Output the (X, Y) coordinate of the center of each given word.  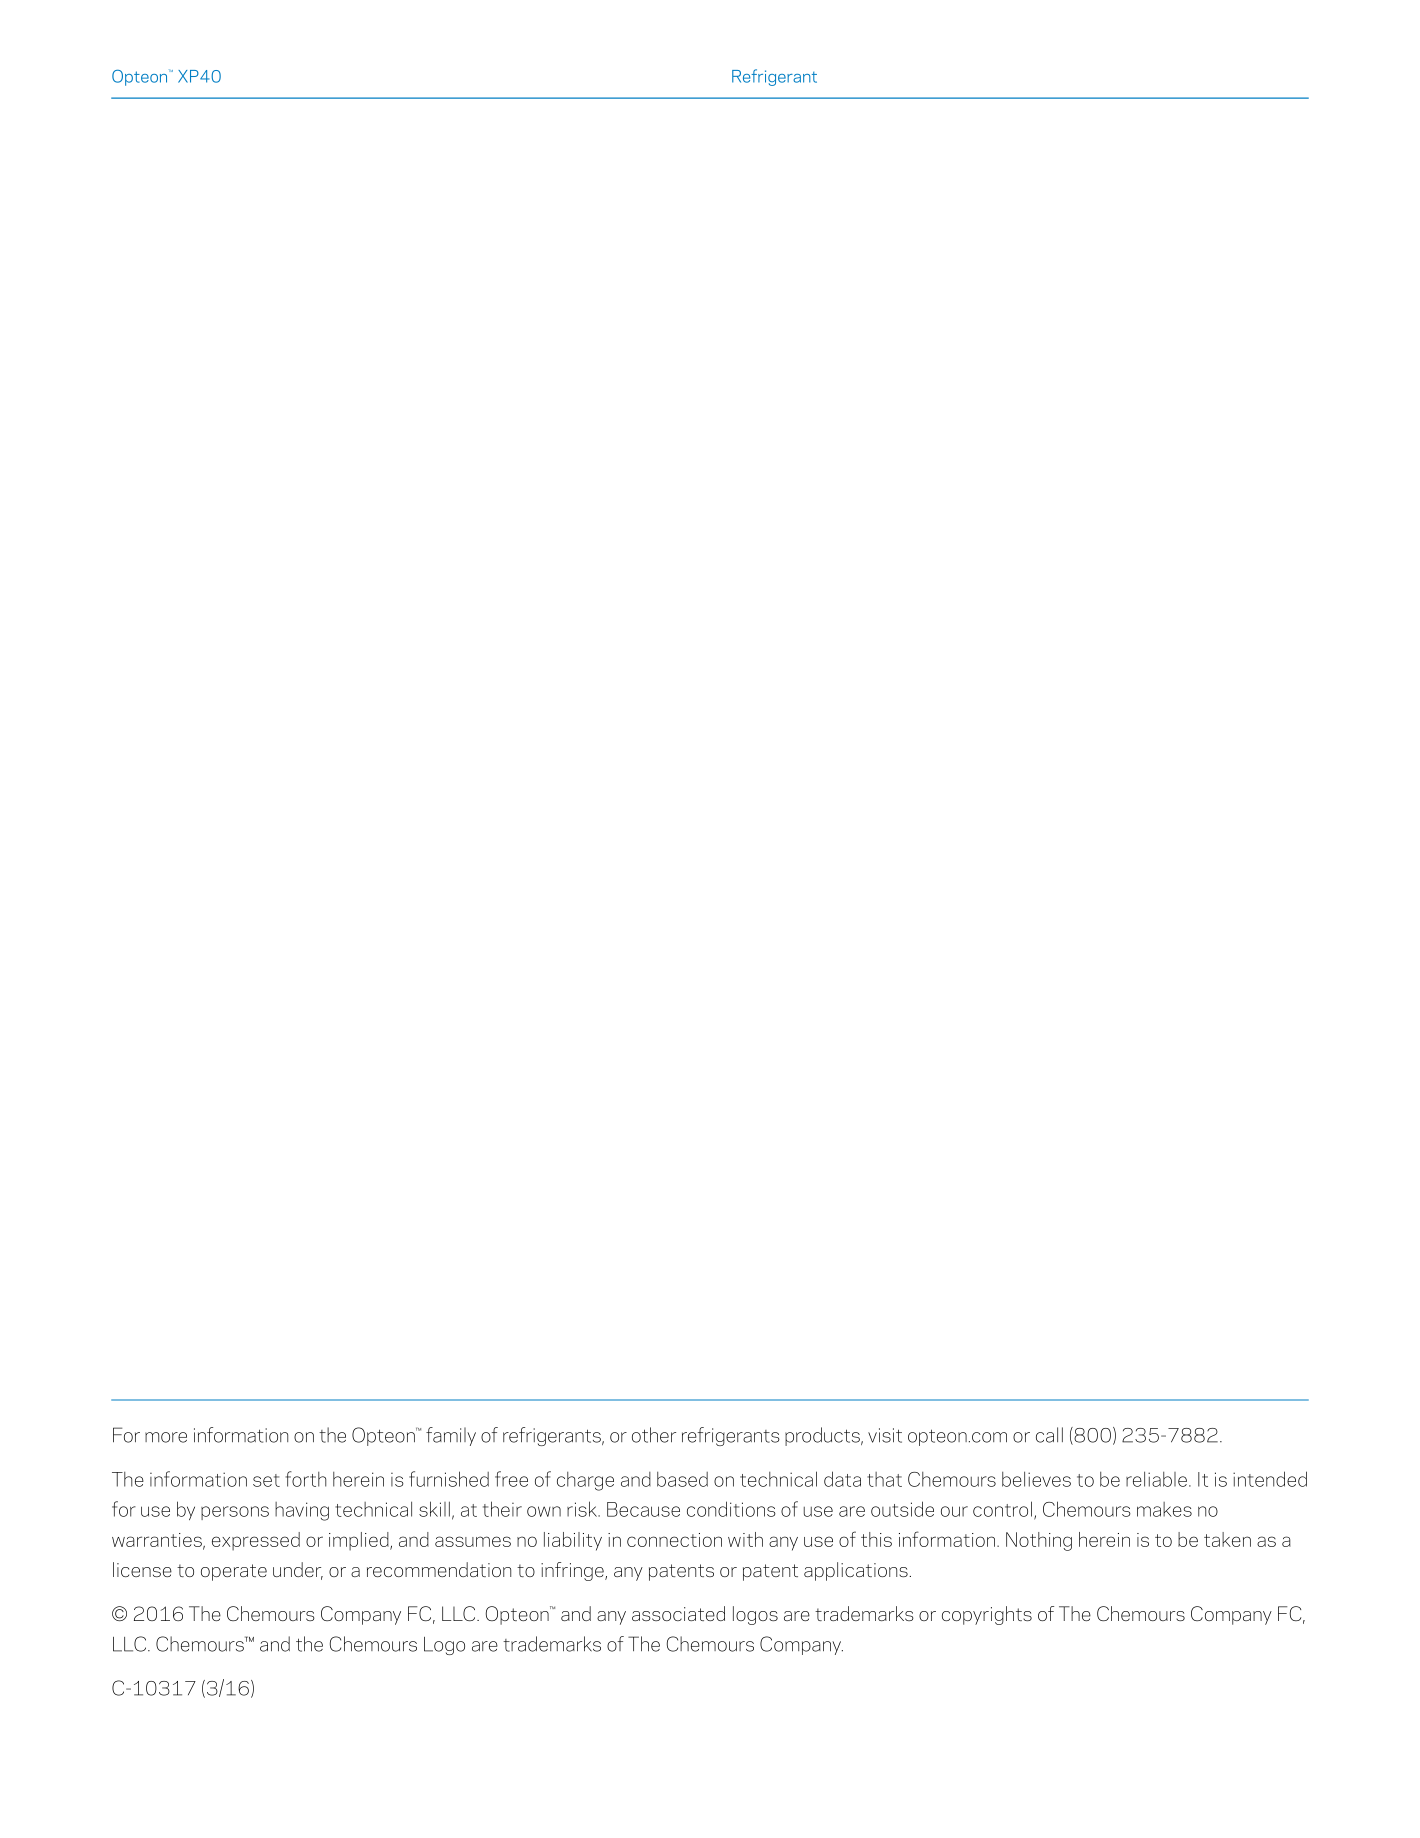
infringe (573, 1571)
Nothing (1039, 1541)
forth (305, 1479)
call (1049, 1435)
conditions (731, 1509)
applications (857, 1571)
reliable (1156, 1479)
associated (678, 1613)
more (166, 1437)
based (682, 1479)
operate (234, 1572)
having (302, 1511)
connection (674, 1540)
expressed (256, 1541)
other (654, 1435)
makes (1164, 1509)
